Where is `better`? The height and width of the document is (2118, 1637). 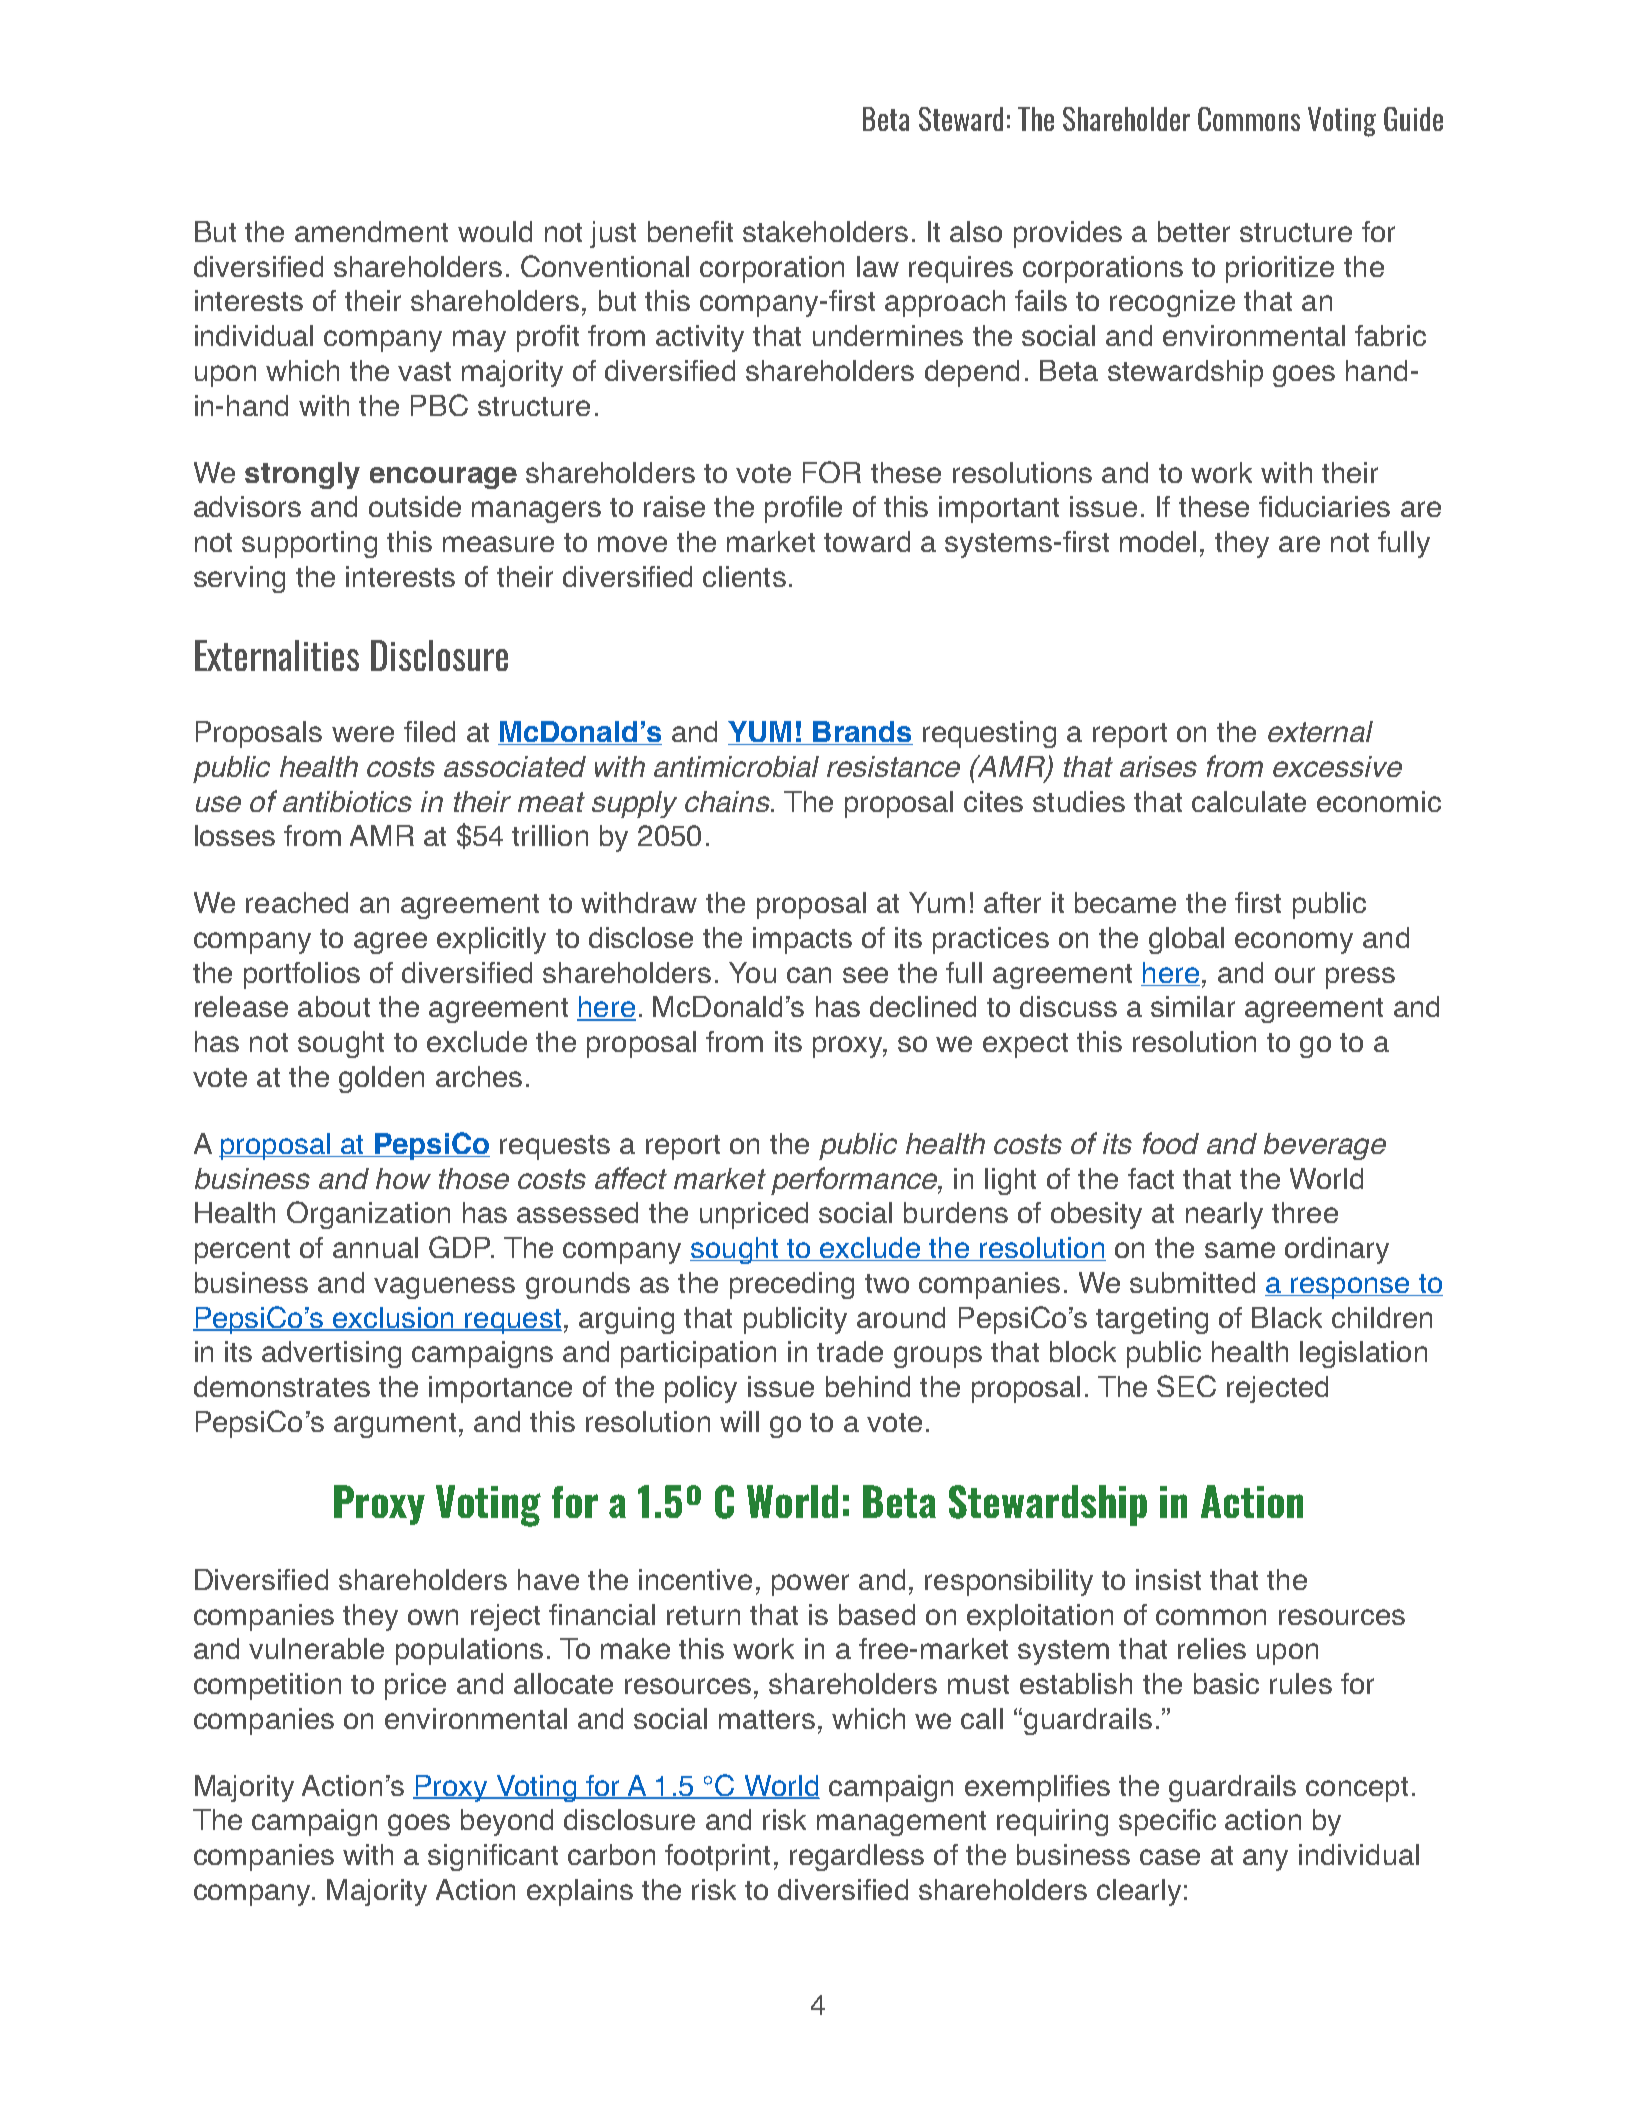 better is located at coordinates (1194, 231).
